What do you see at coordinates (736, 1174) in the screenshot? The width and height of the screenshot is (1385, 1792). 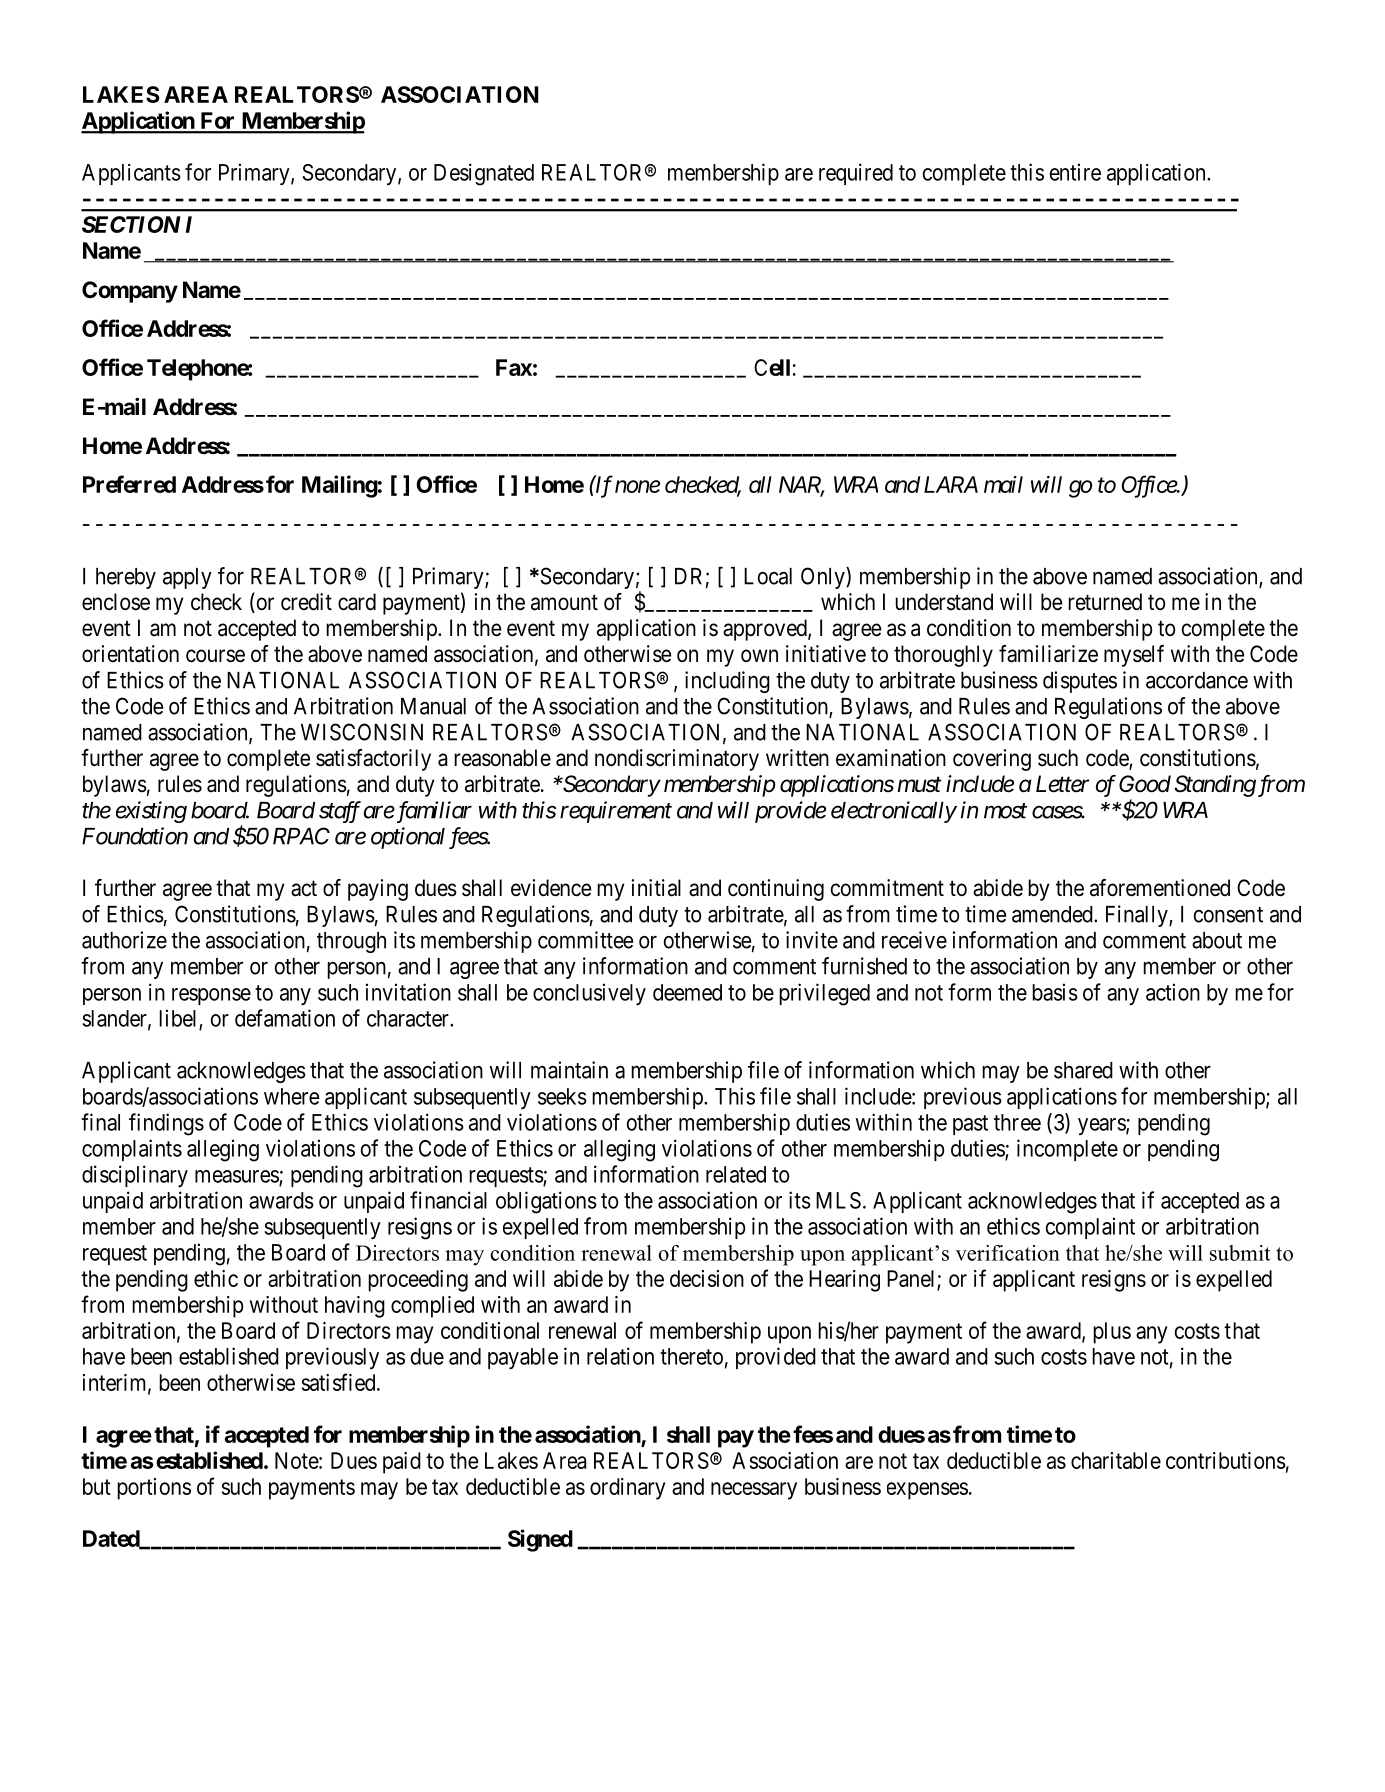 I see `related` at bounding box center [736, 1174].
